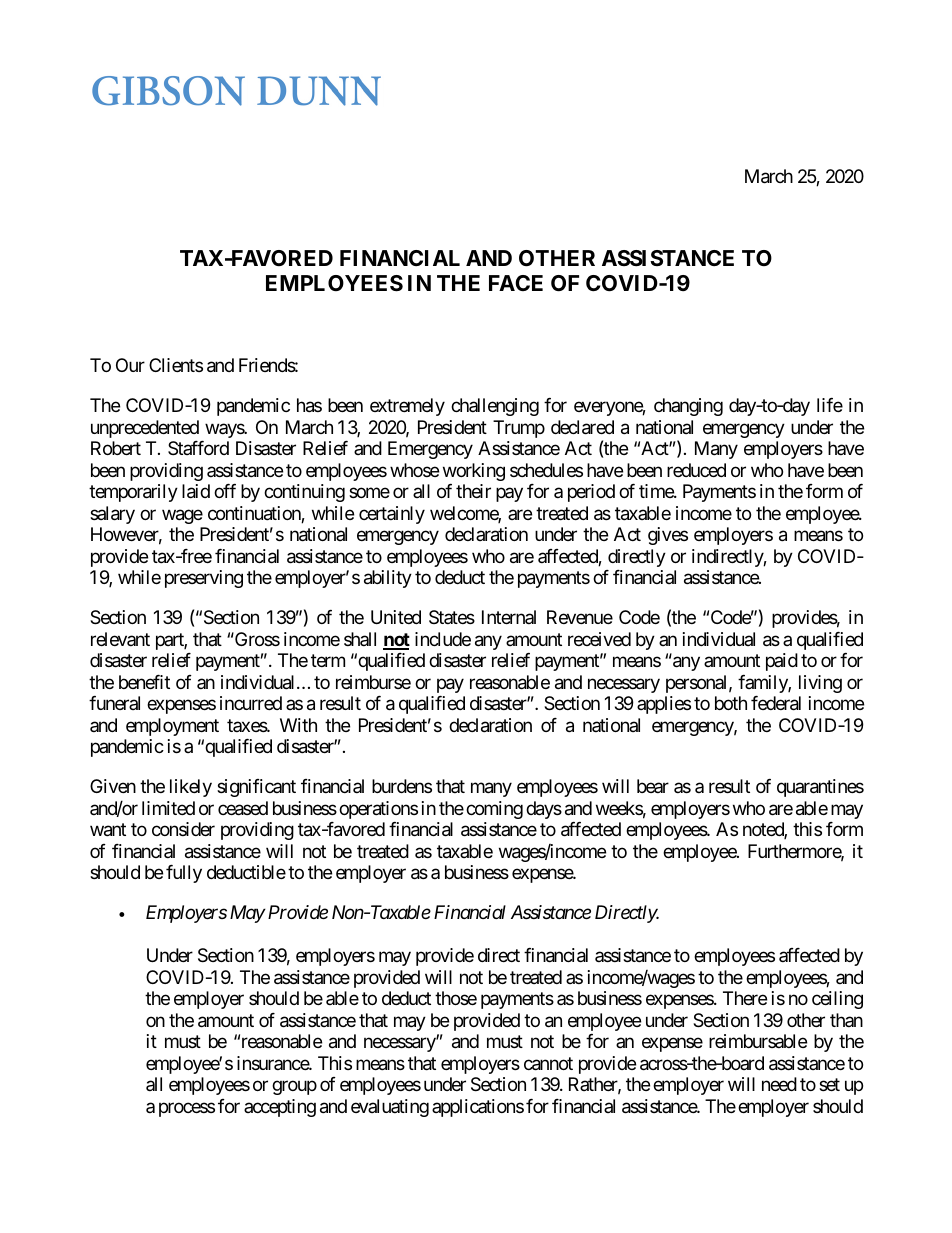  What do you see at coordinates (280, 1108) in the screenshot?
I see `accepting` at bounding box center [280, 1108].
